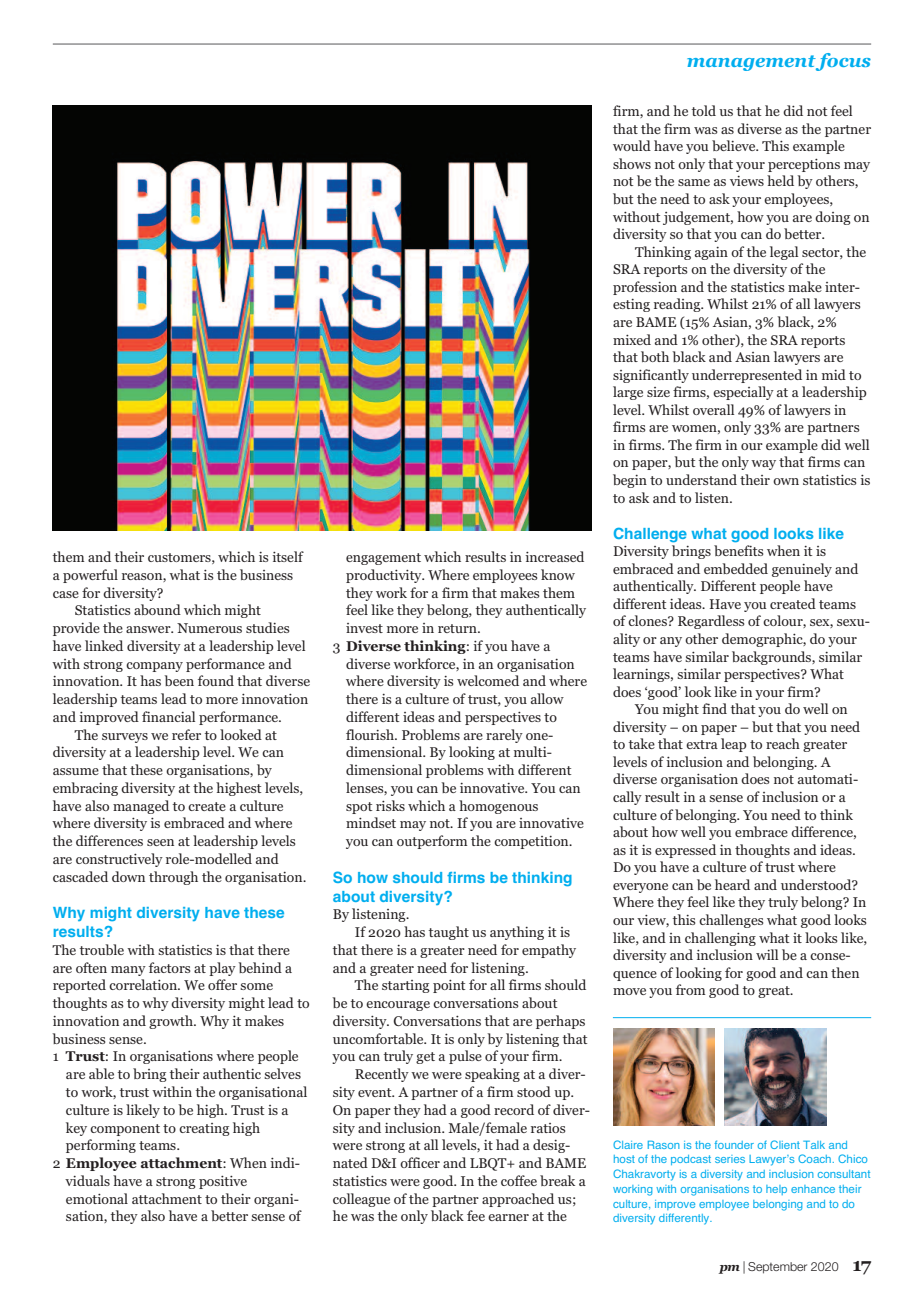  What do you see at coordinates (751, 63) in the screenshot?
I see `management` at bounding box center [751, 63].
